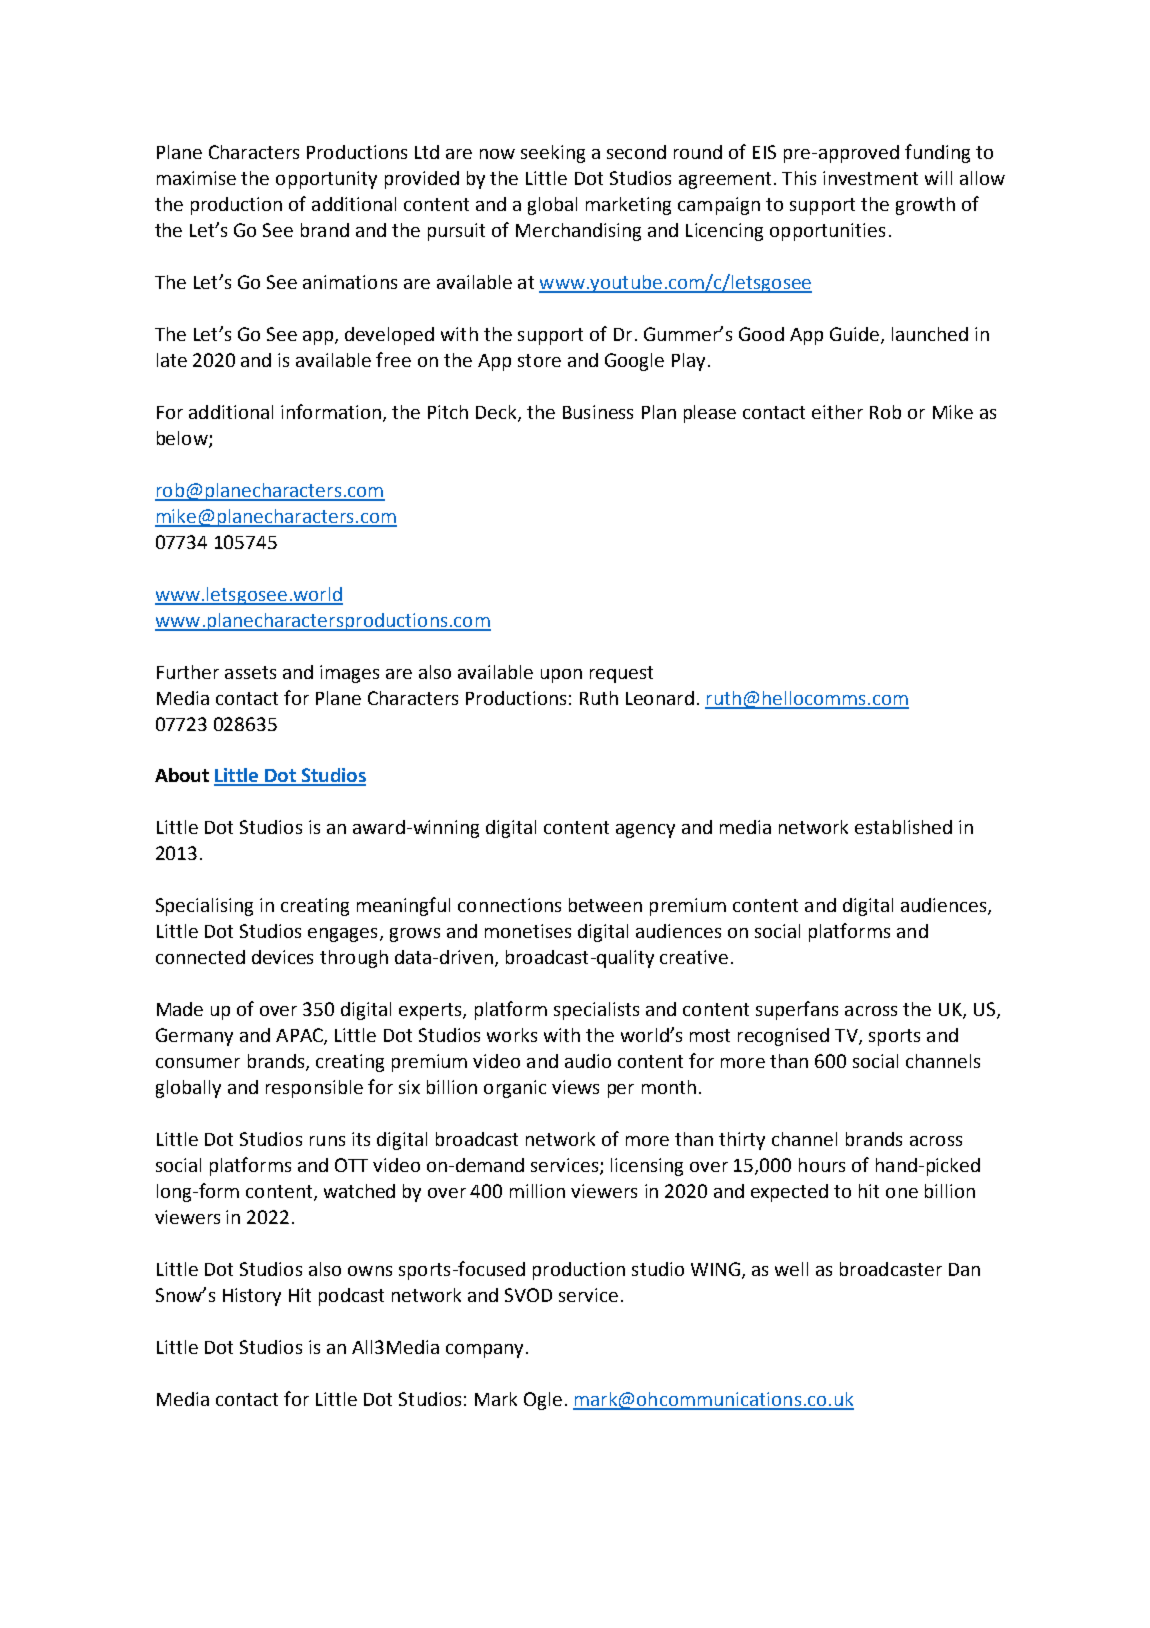  I want to click on hours, so click(822, 1165).
